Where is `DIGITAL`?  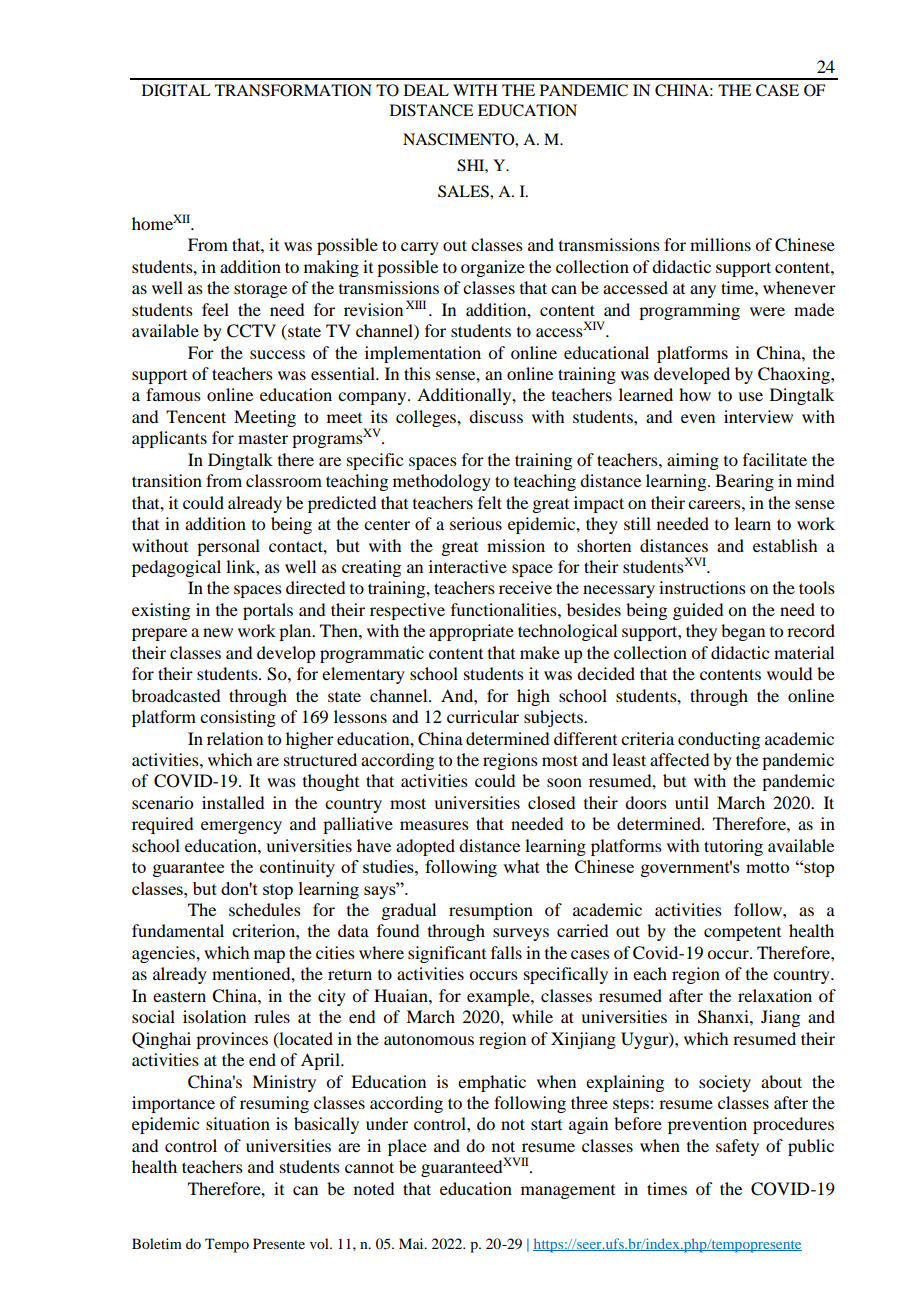
DIGITAL is located at coordinates (176, 90).
